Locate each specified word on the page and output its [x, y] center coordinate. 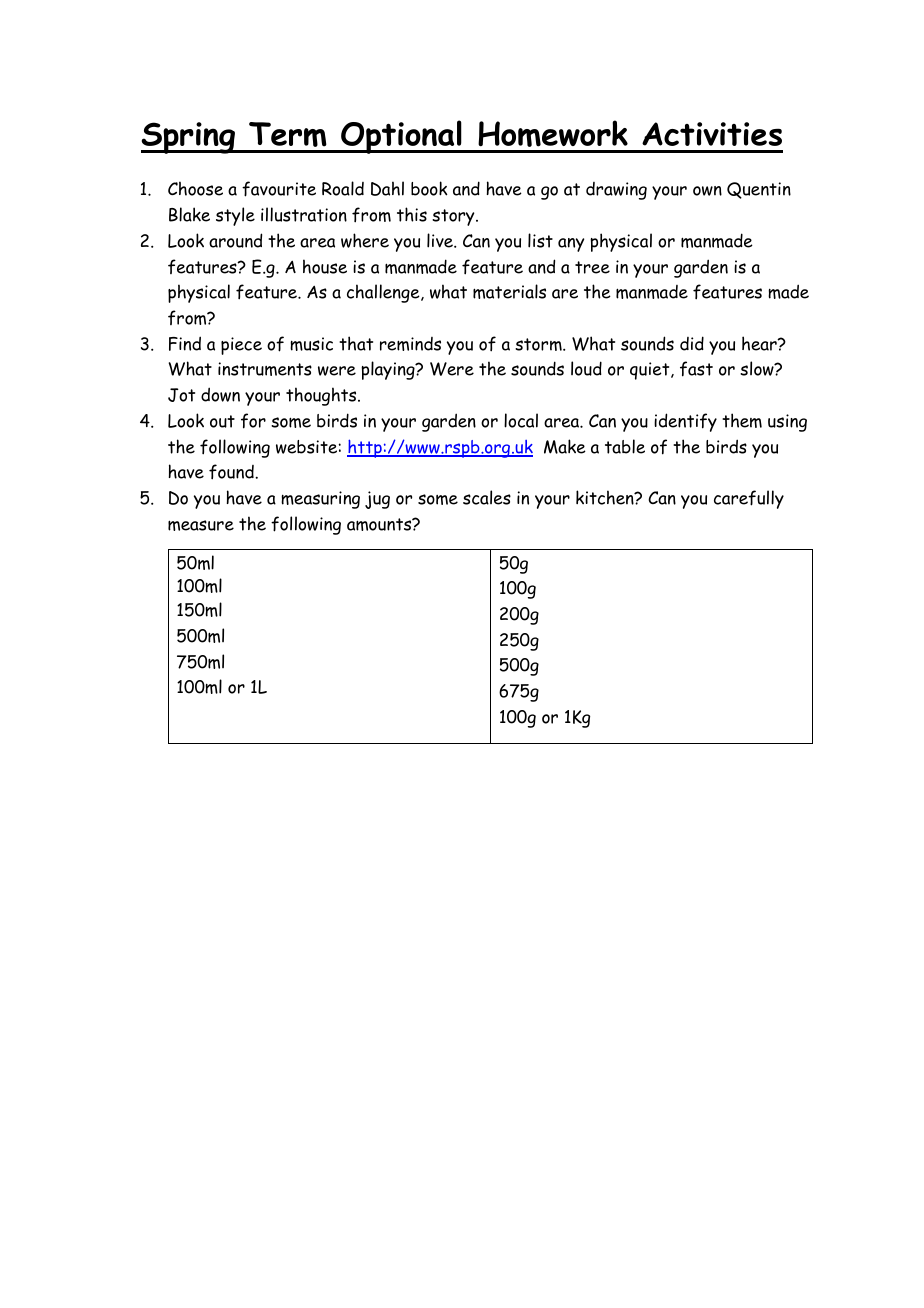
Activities [712, 134]
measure [201, 525]
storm [539, 344]
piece [241, 346]
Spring [189, 138]
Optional [401, 137]
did [692, 343]
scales [487, 497]
